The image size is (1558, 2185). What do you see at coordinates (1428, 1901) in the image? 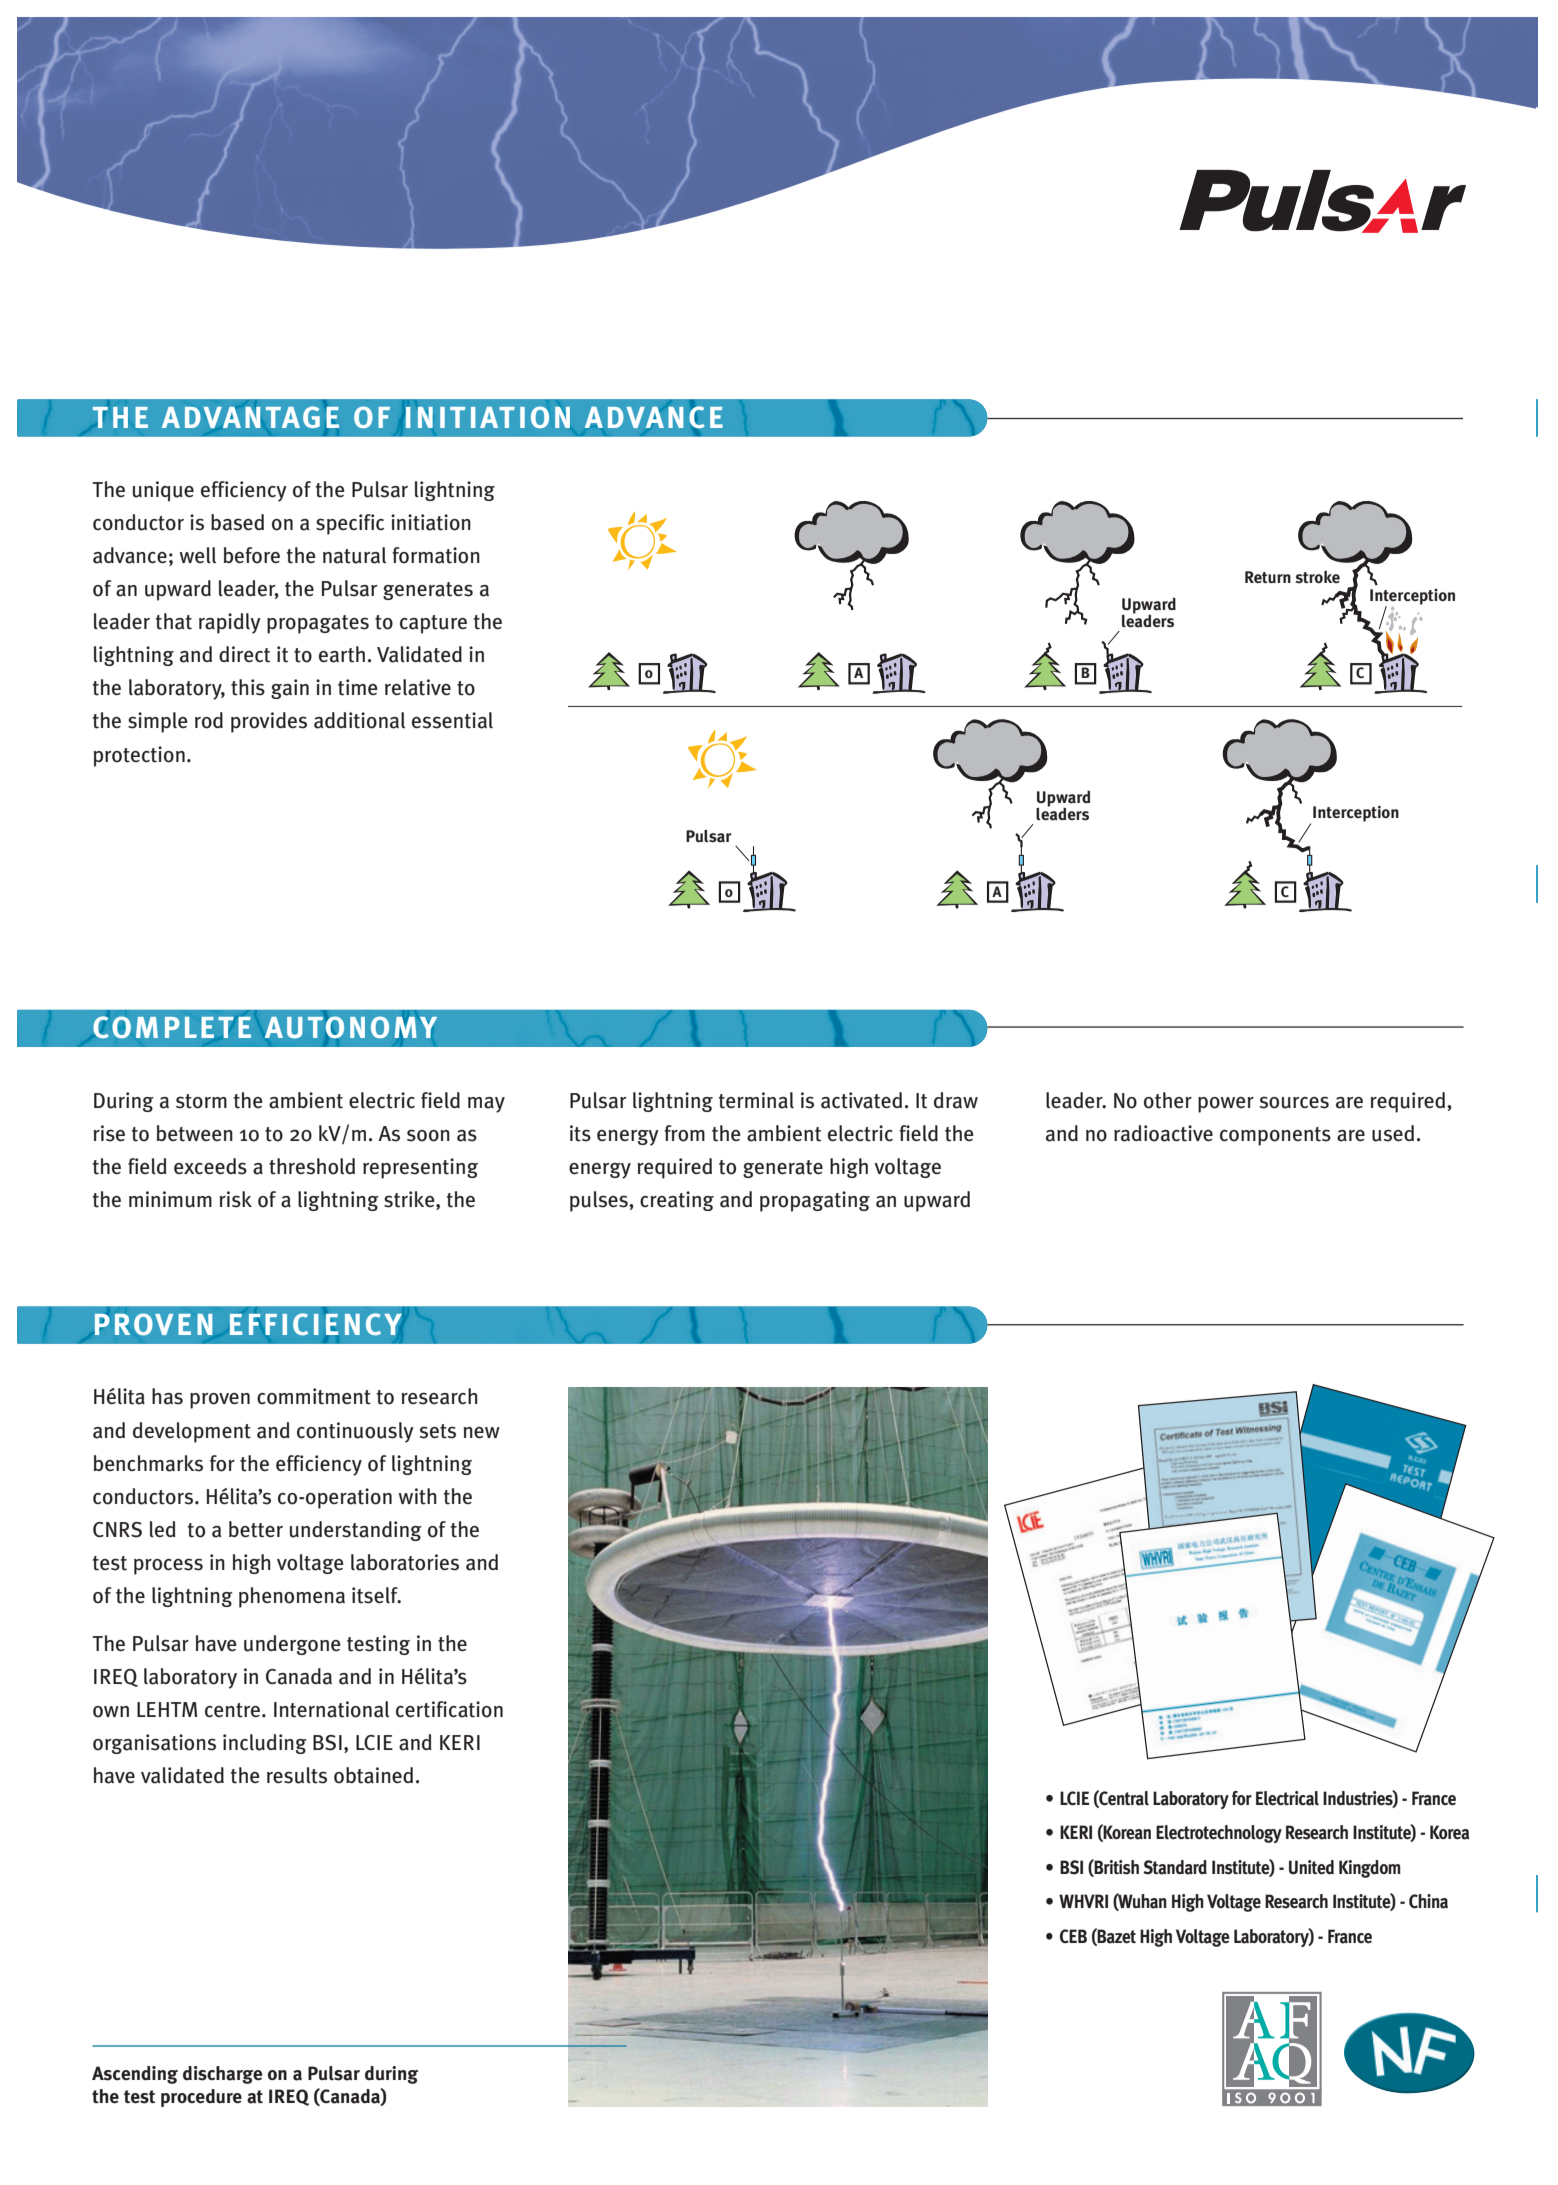
I see `China` at bounding box center [1428, 1901].
